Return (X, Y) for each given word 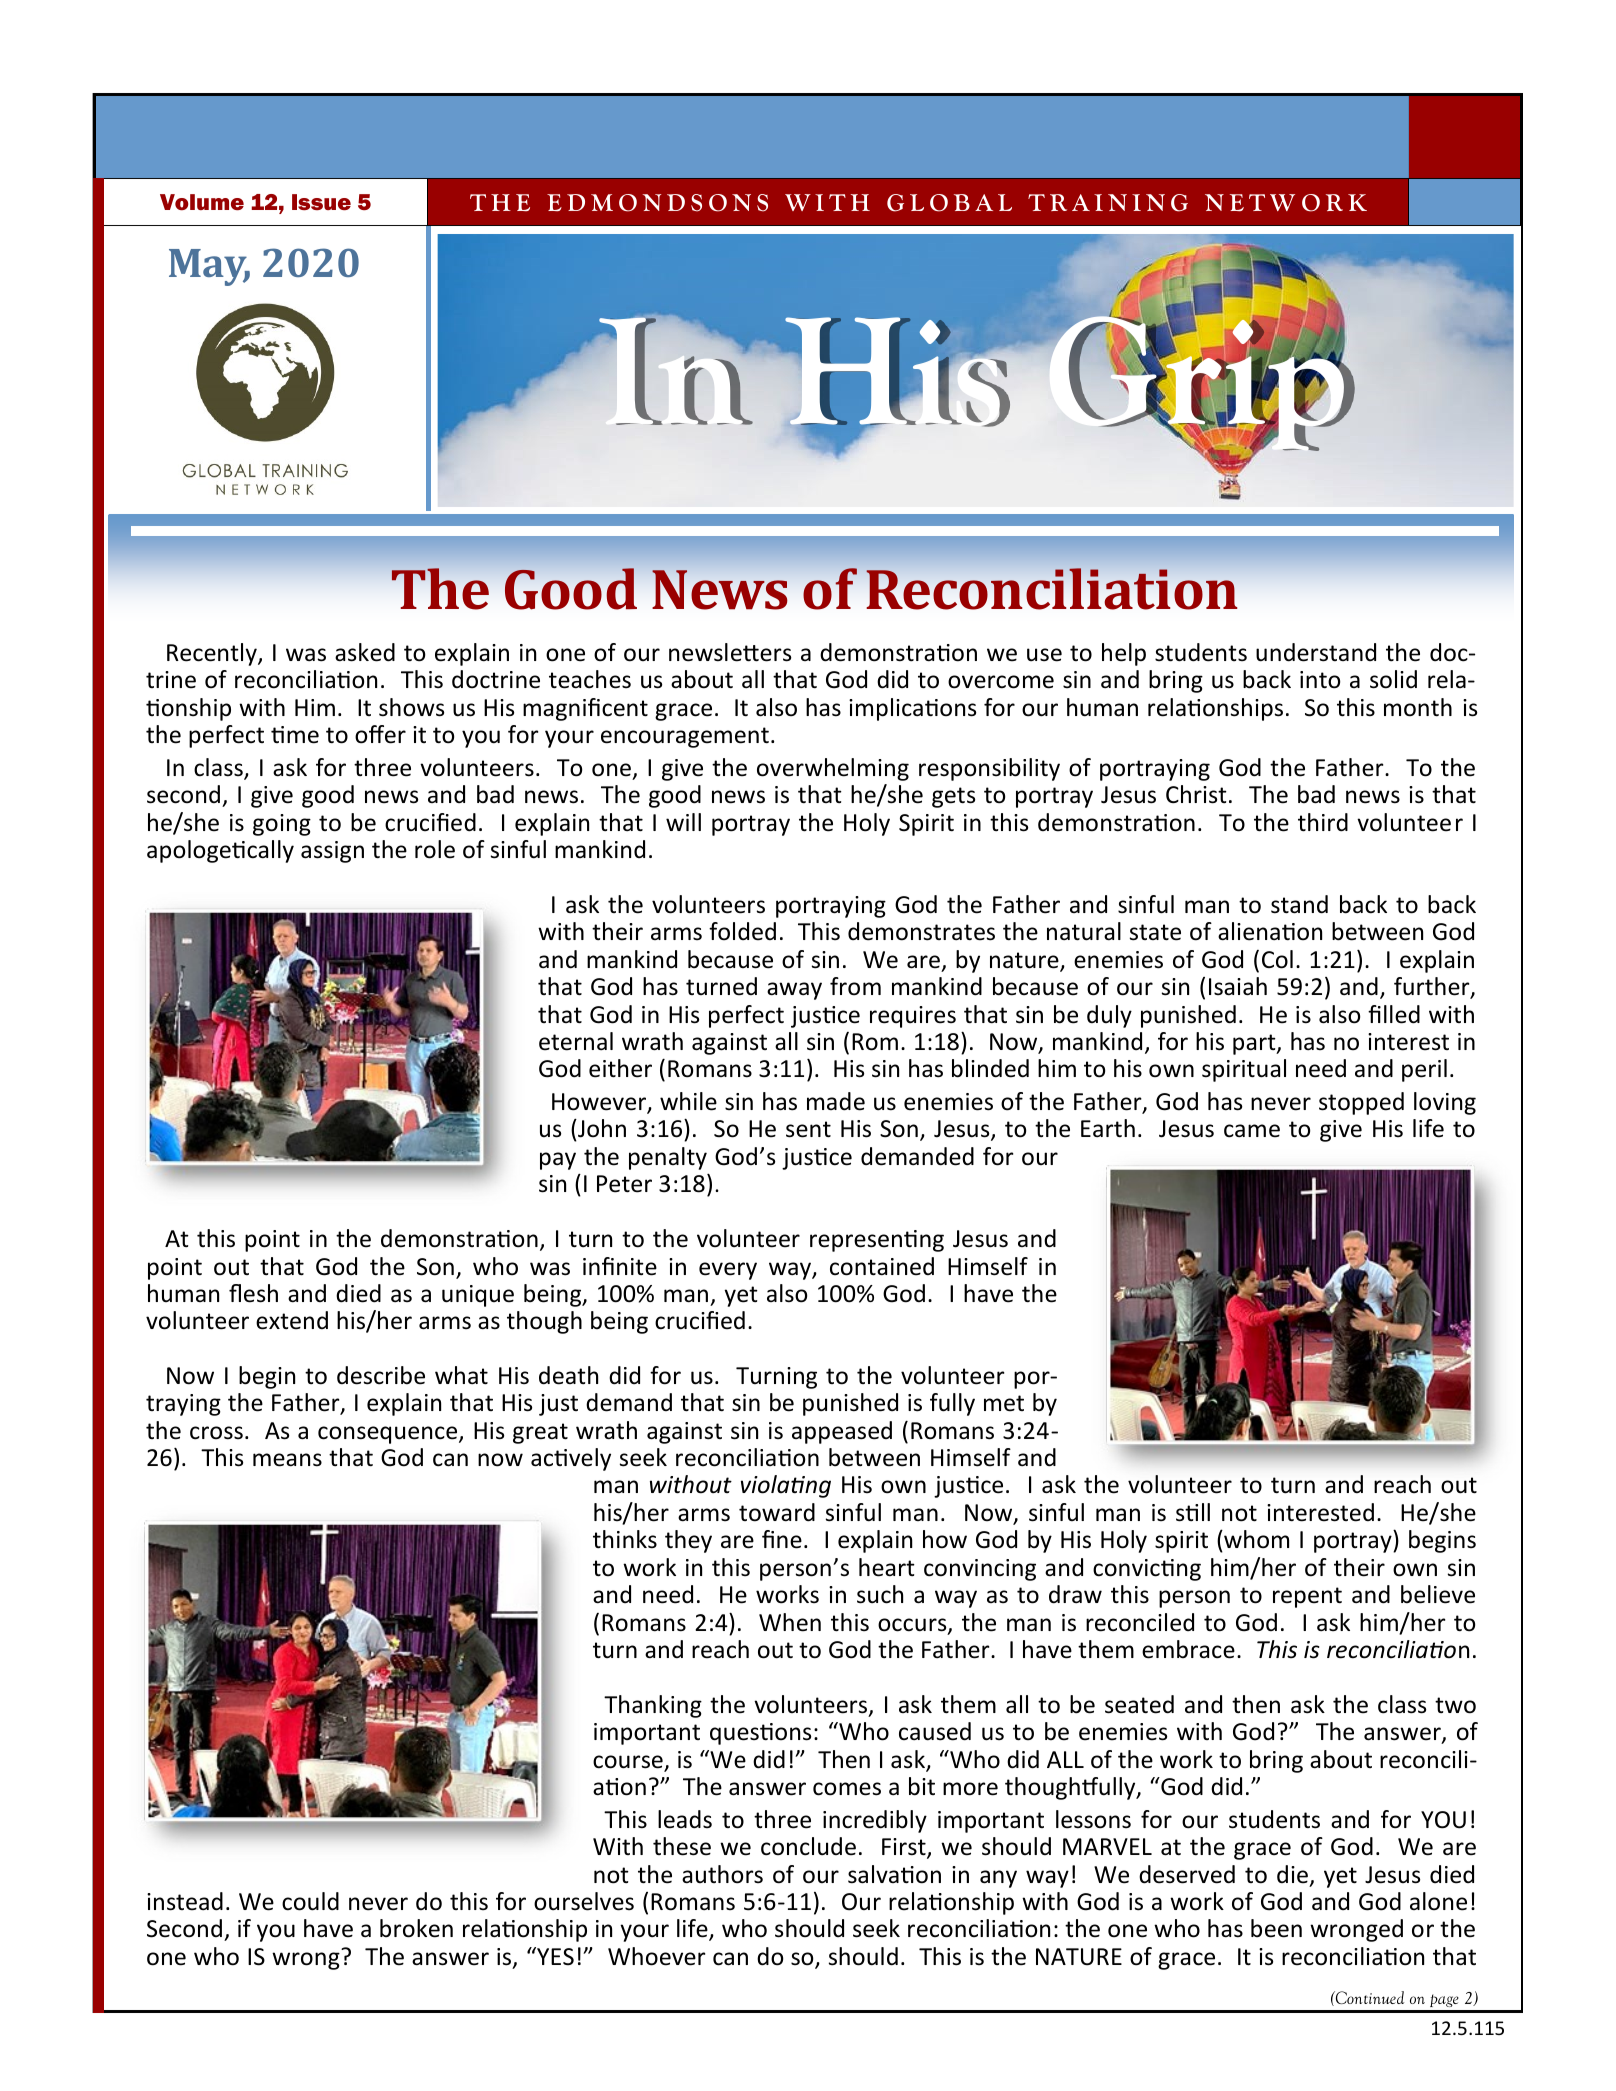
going (282, 825)
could (310, 1901)
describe (381, 1375)
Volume (202, 202)
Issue (321, 202)
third (1323, 822)
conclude (808, 1846)
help (1124, 654)
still (1193, 1512)
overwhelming (833, 769)
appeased (842, 1432)
